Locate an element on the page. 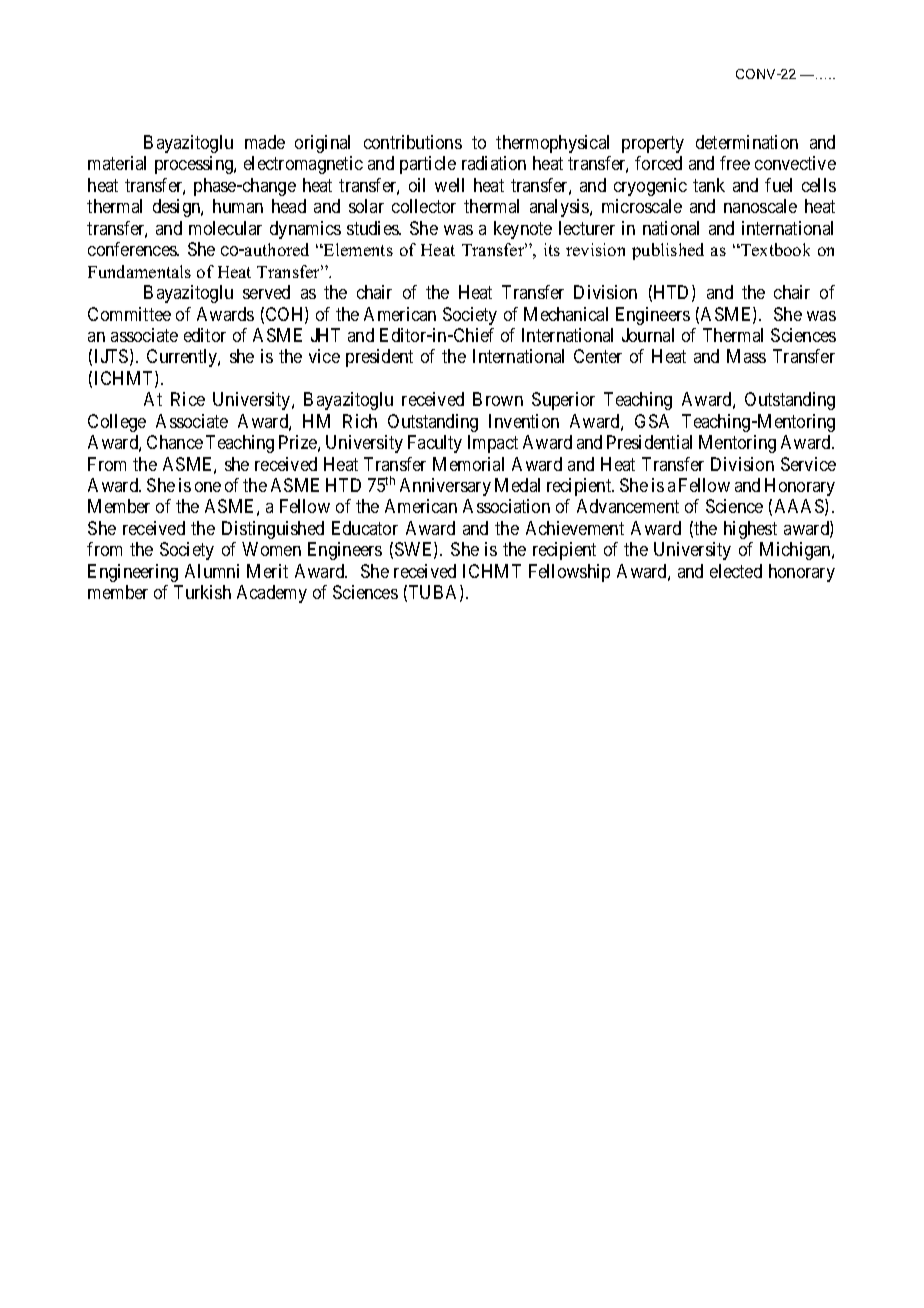 The width and height of the document is (924, 1308). Committee is located at coordinates (129, 314).
